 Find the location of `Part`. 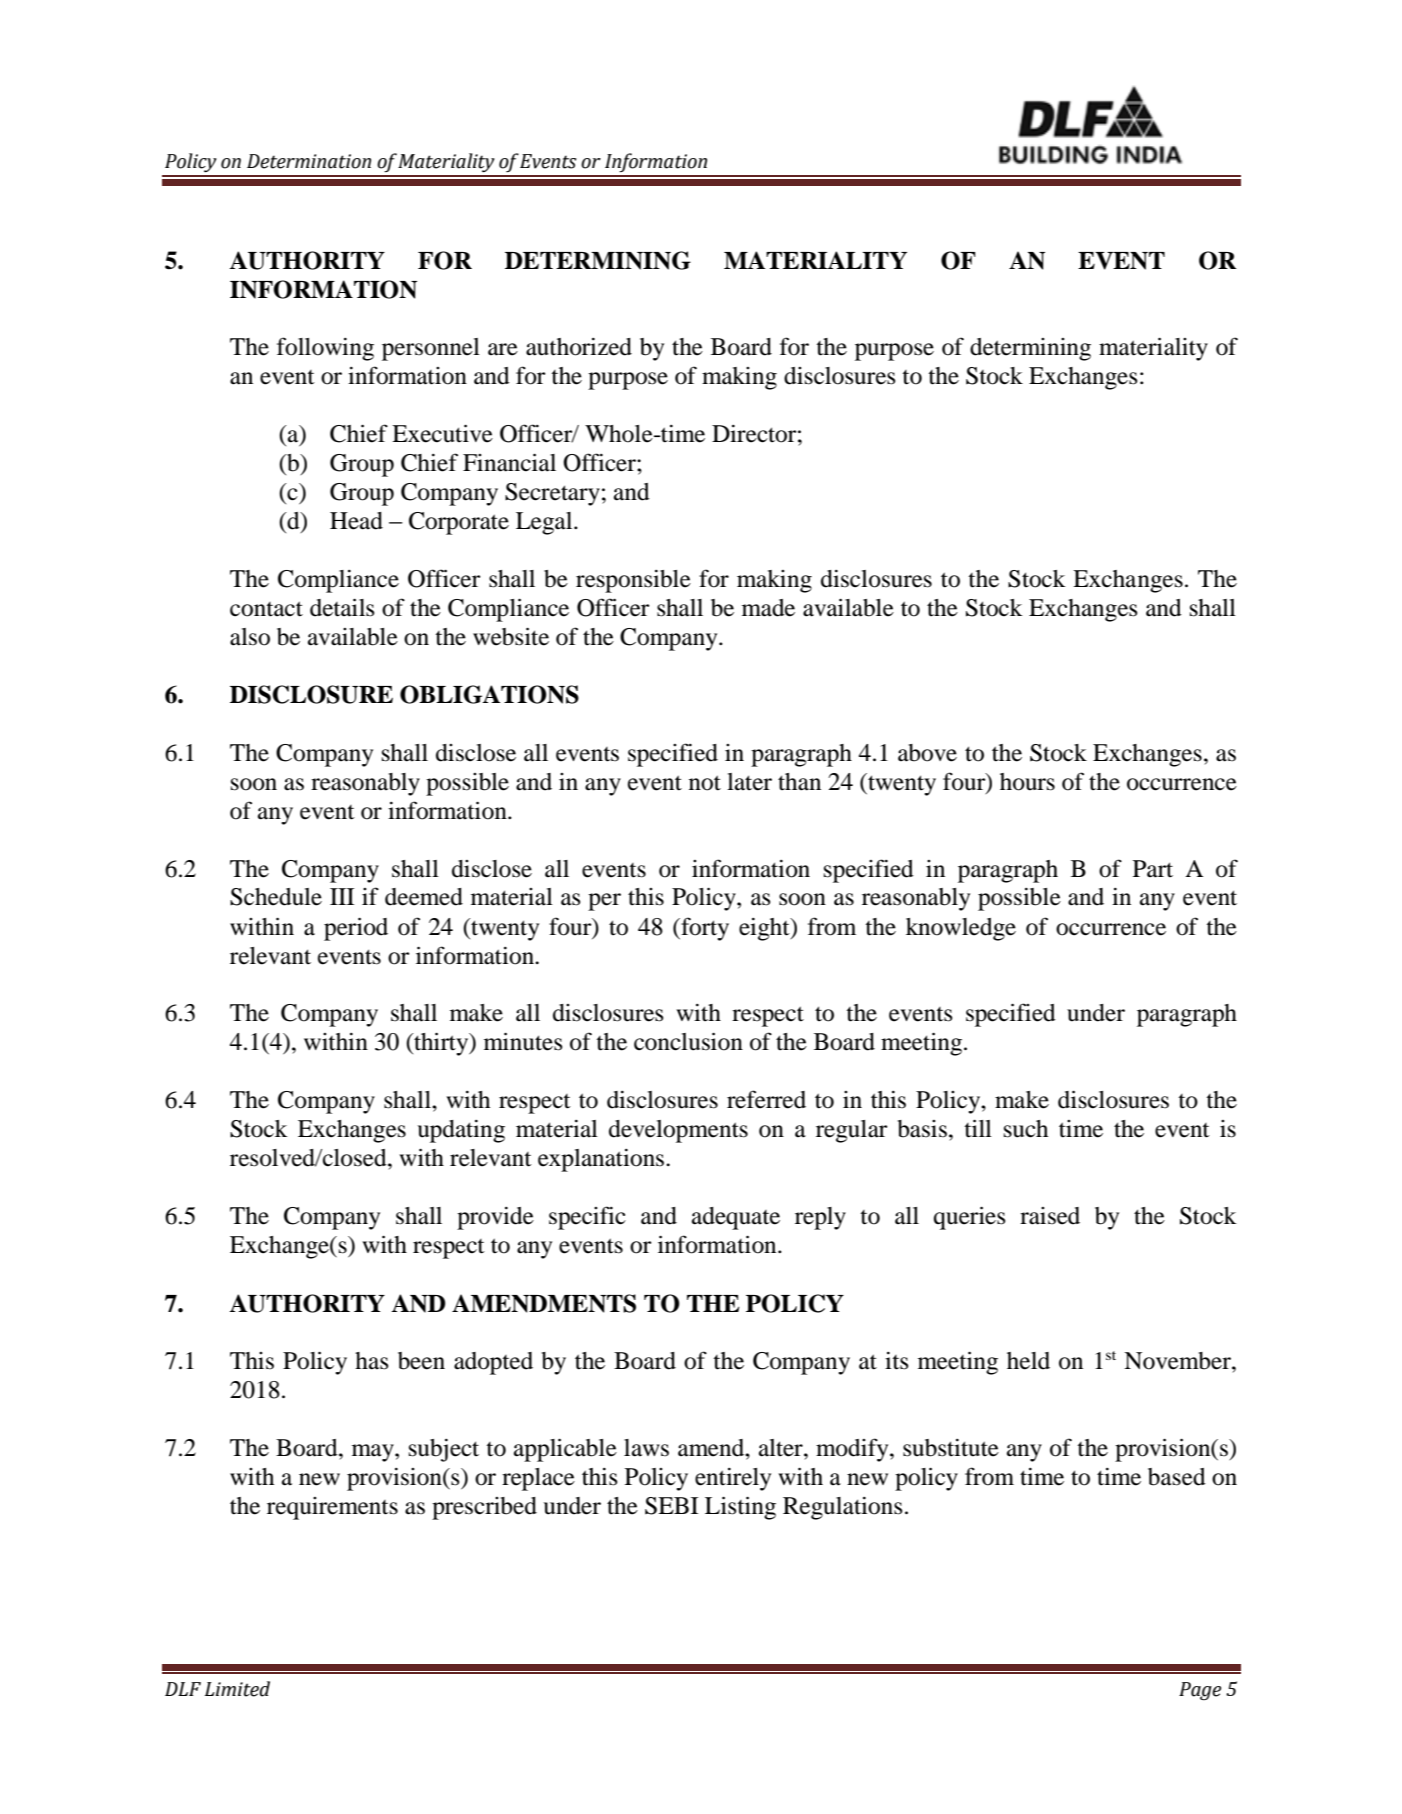

Part is located at coordinates (1153, 869).
